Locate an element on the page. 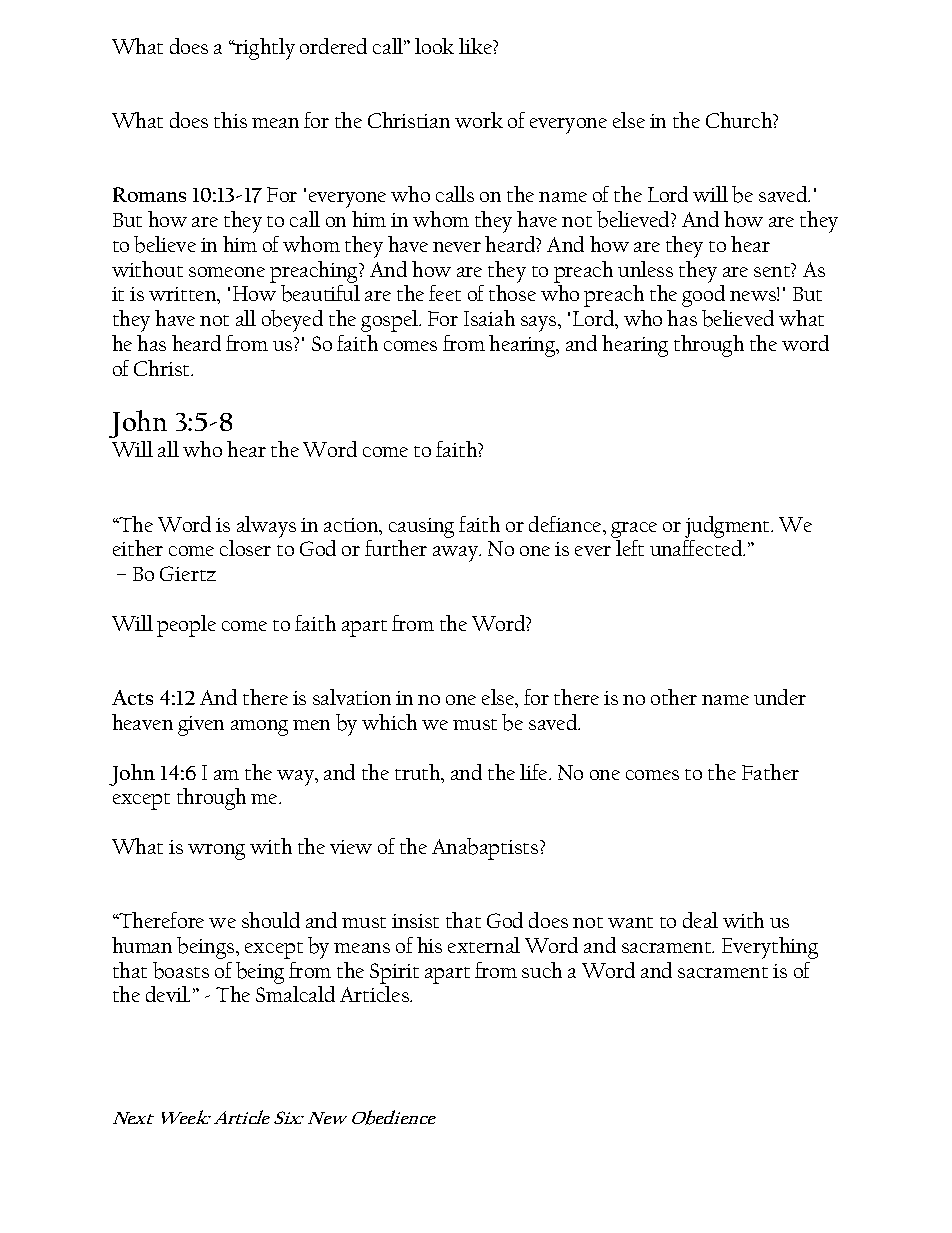 The width and height of the document is (952, 1233). closer is located at coordinates (245, 548).
